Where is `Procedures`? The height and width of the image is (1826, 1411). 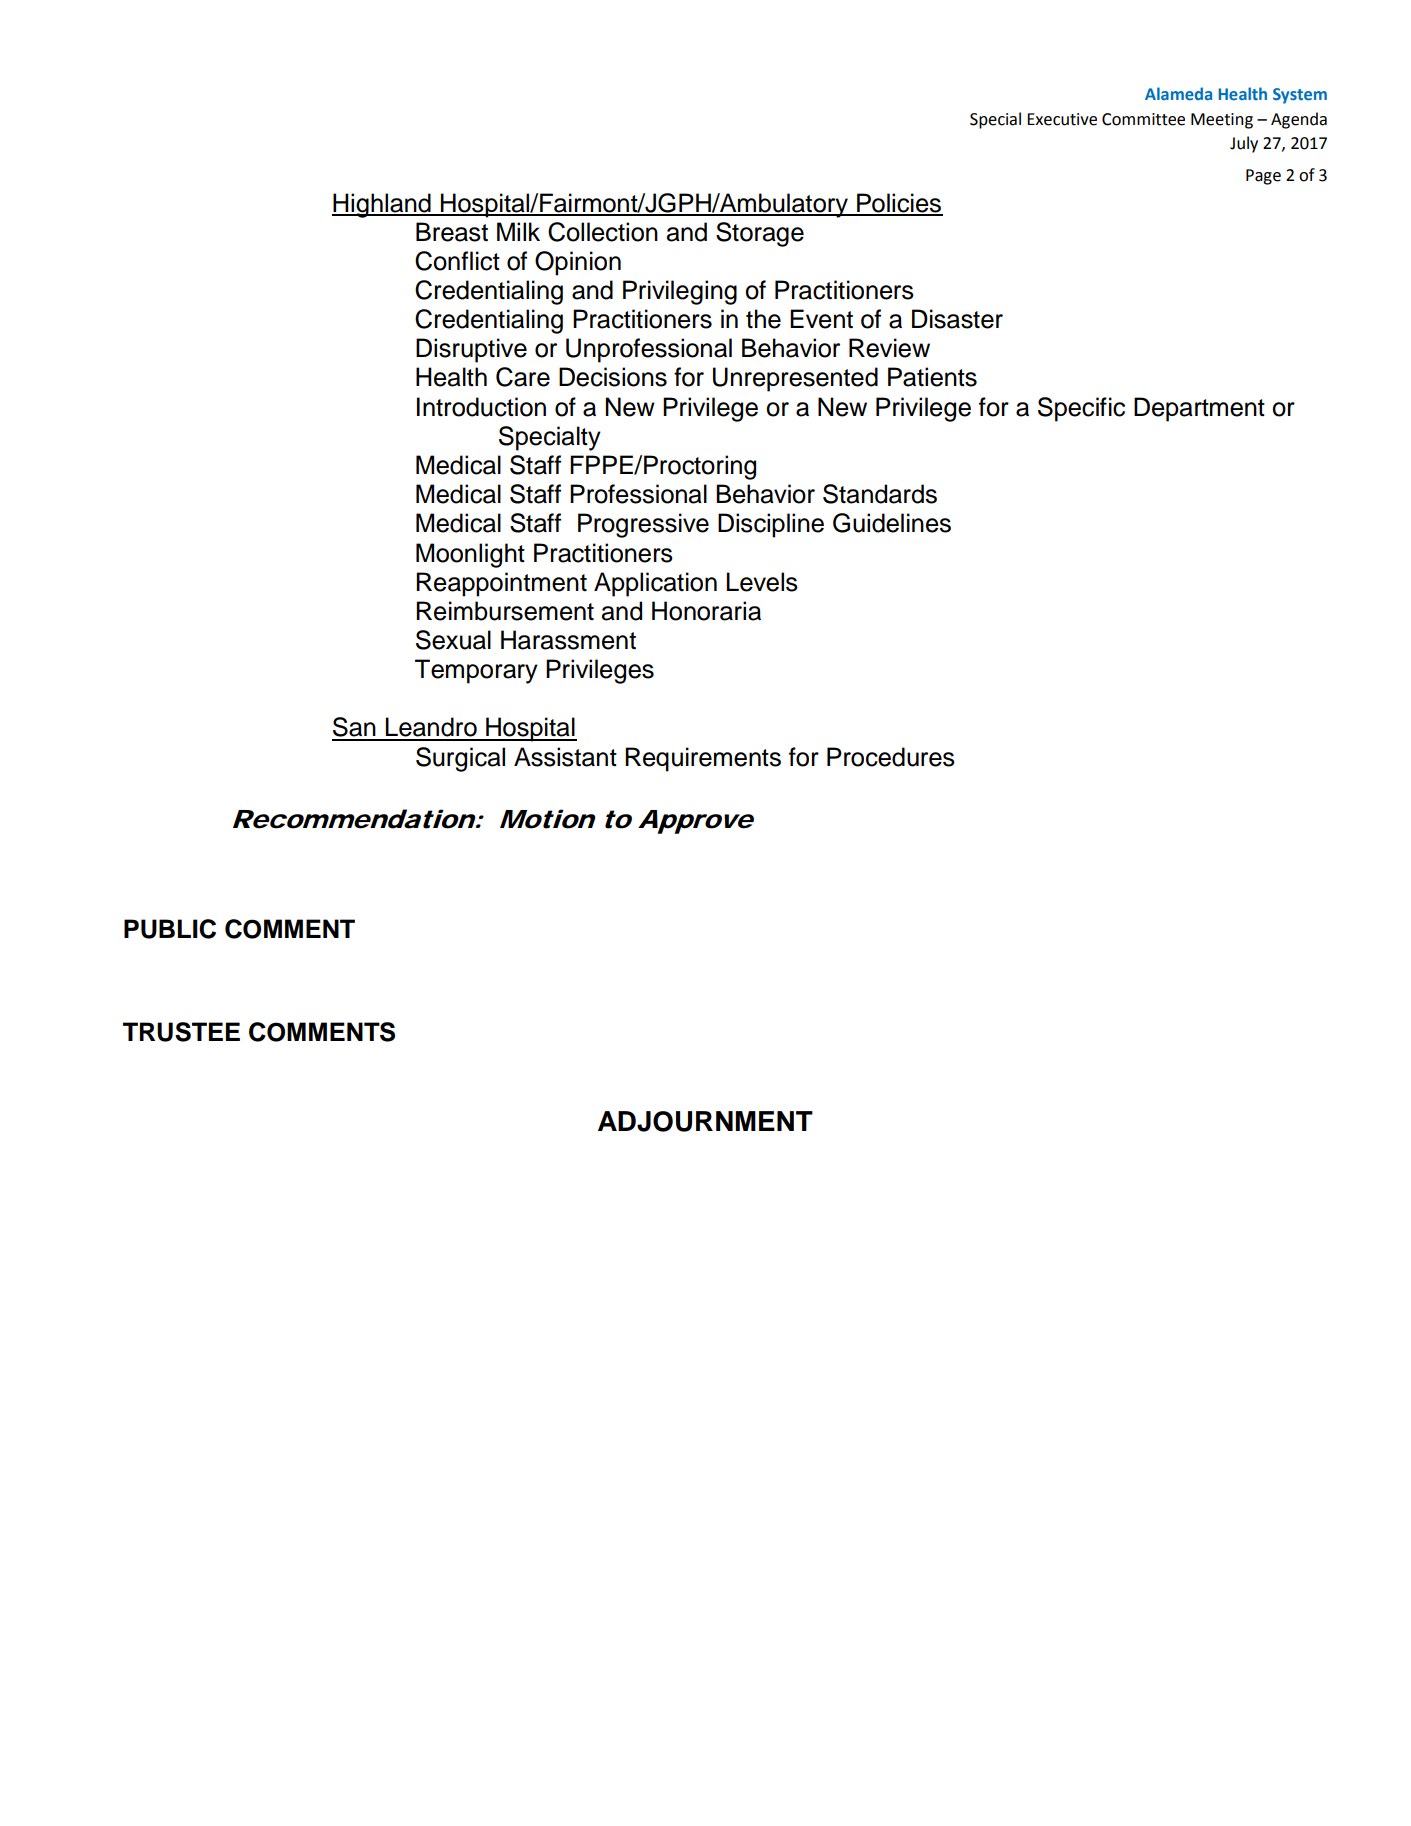 Procedures is located at coordinates (891, 757).
